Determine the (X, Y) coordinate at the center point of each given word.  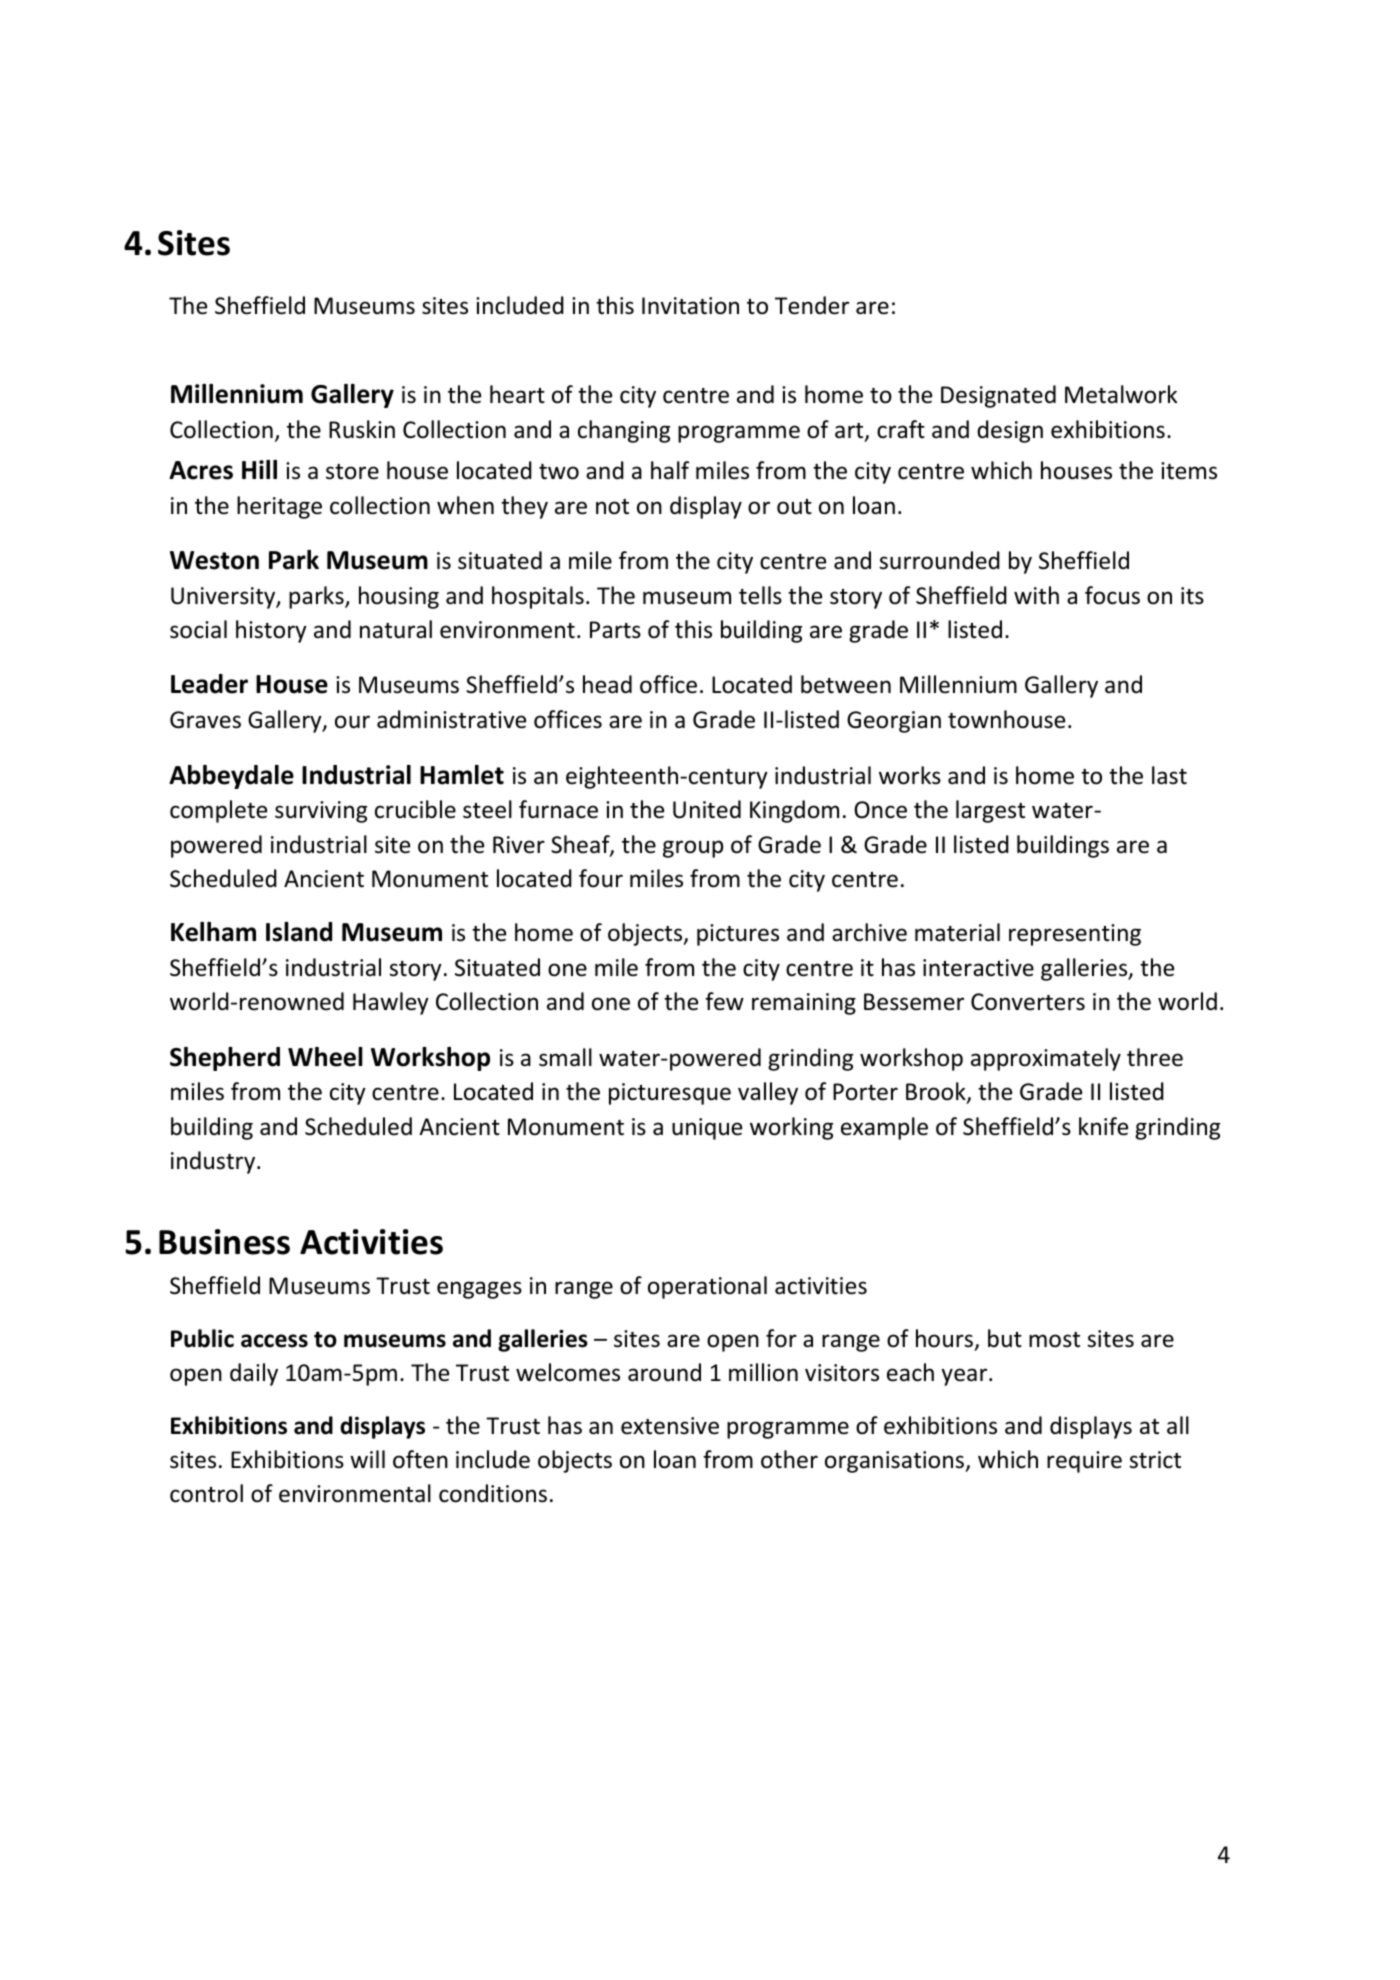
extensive (670, 1426)
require (1084, 1462)
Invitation (690, 306)
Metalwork (1121, 394)
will (367, 1459)
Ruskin (362, 429)
